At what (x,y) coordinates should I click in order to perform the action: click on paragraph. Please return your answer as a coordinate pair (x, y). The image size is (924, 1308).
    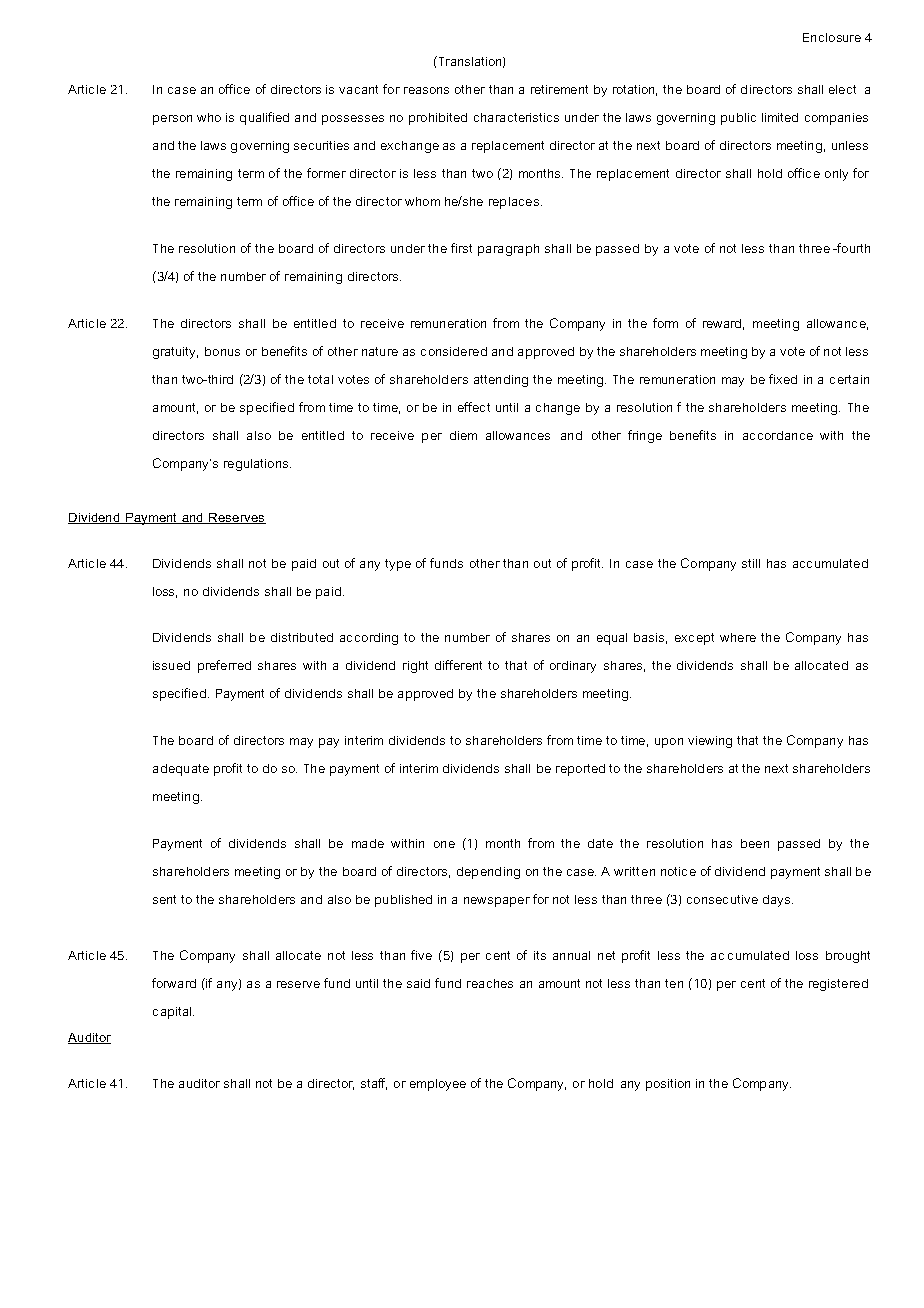
    Looking at the image, I should click on (508, 250).
